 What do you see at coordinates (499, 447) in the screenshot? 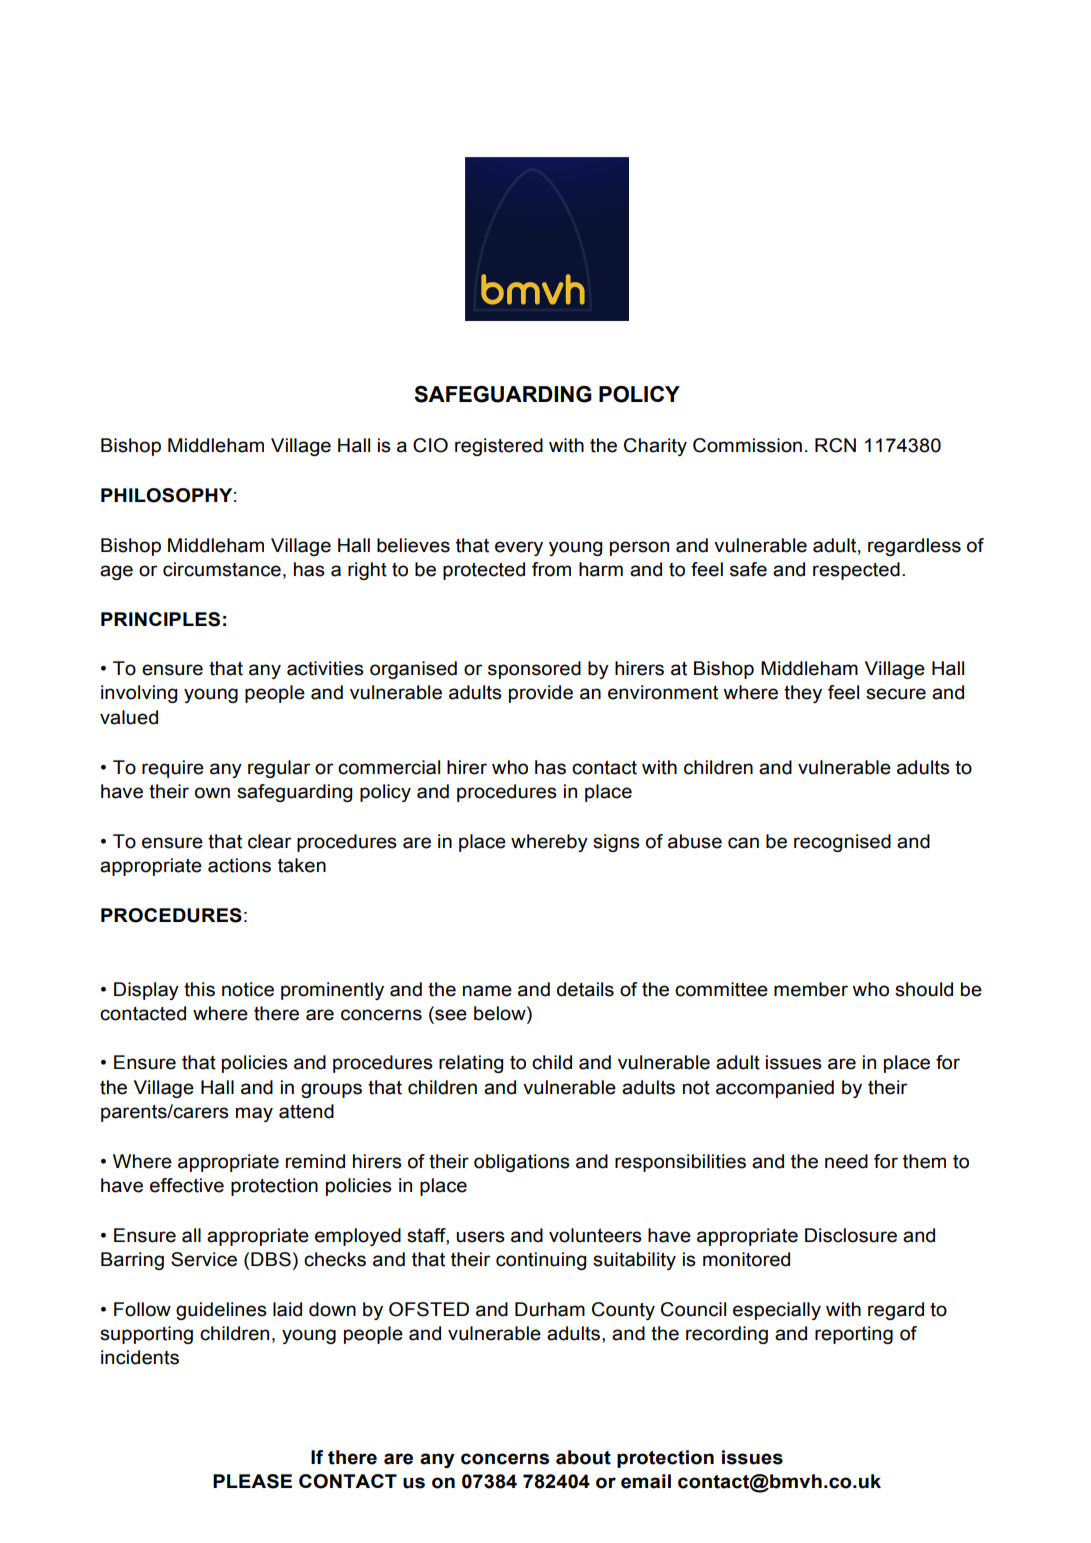
I see `registered` at bounding box center [499, 447].
